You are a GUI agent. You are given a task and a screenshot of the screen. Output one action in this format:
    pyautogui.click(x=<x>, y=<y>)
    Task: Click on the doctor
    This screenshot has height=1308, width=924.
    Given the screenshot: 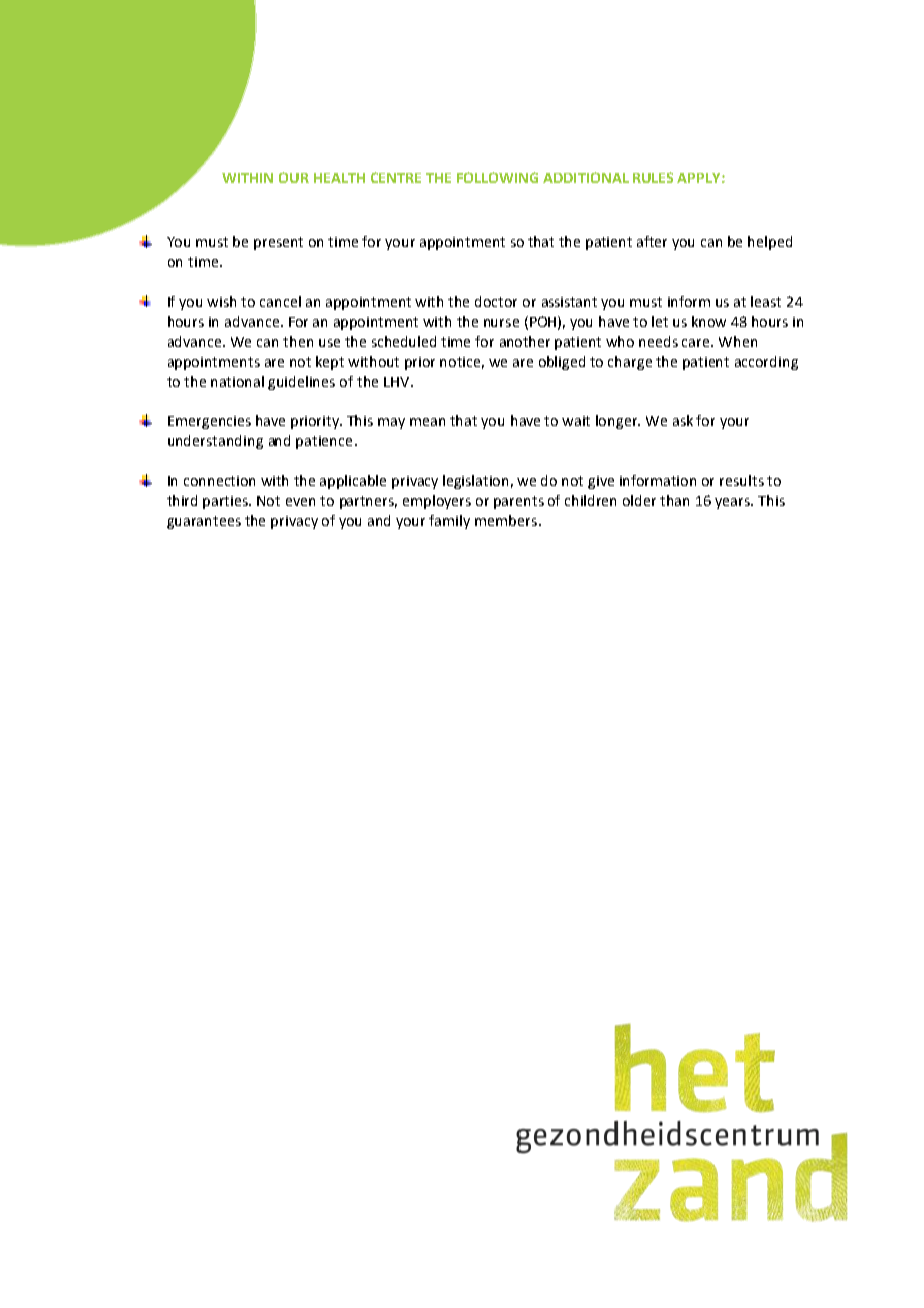 What is the action you would take?
    pyautogui.click(x=496, y=301)
